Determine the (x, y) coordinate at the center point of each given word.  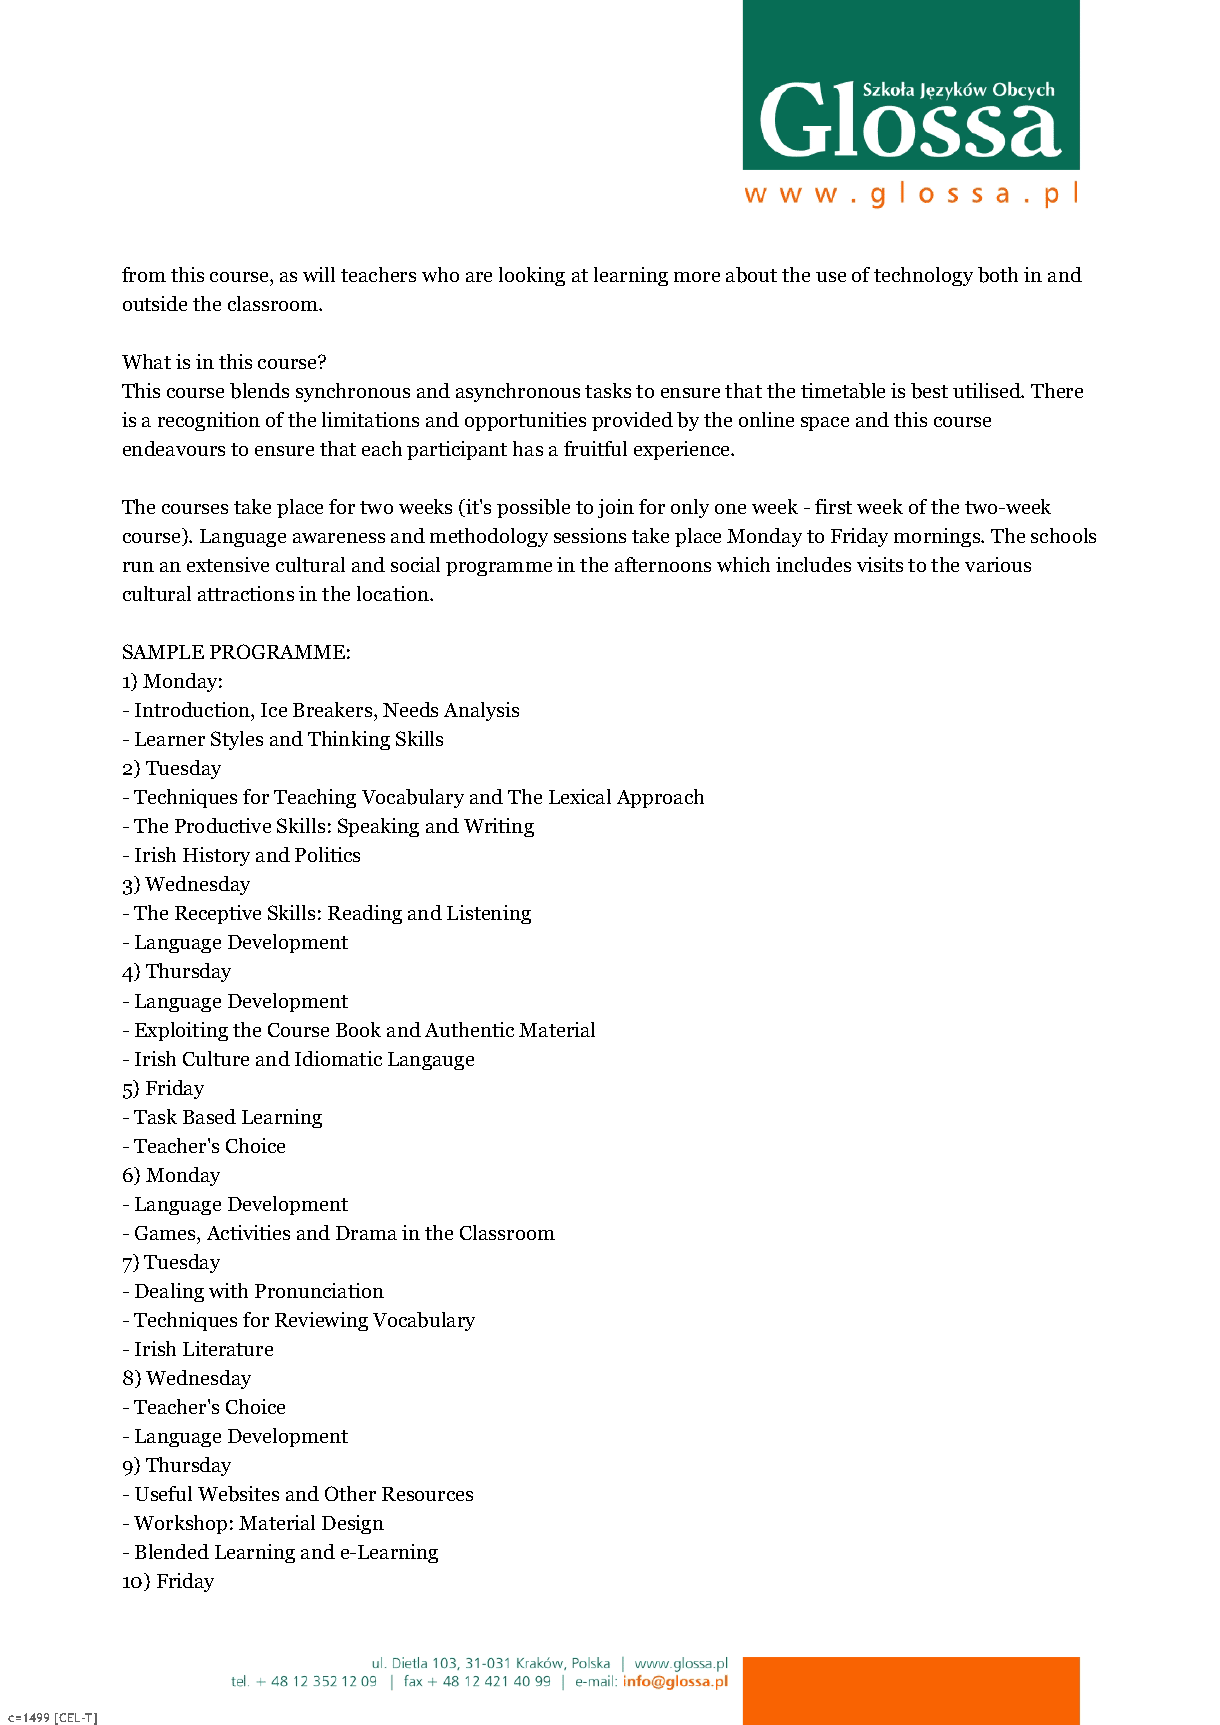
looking (532, 276)
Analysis (481, 711)
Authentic (469, 1029)
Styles (237, 740)
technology (923, 276)
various (998, 564)
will (319, 274)
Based (209, 1116)
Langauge (431, 1061)
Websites (238, 1494)
